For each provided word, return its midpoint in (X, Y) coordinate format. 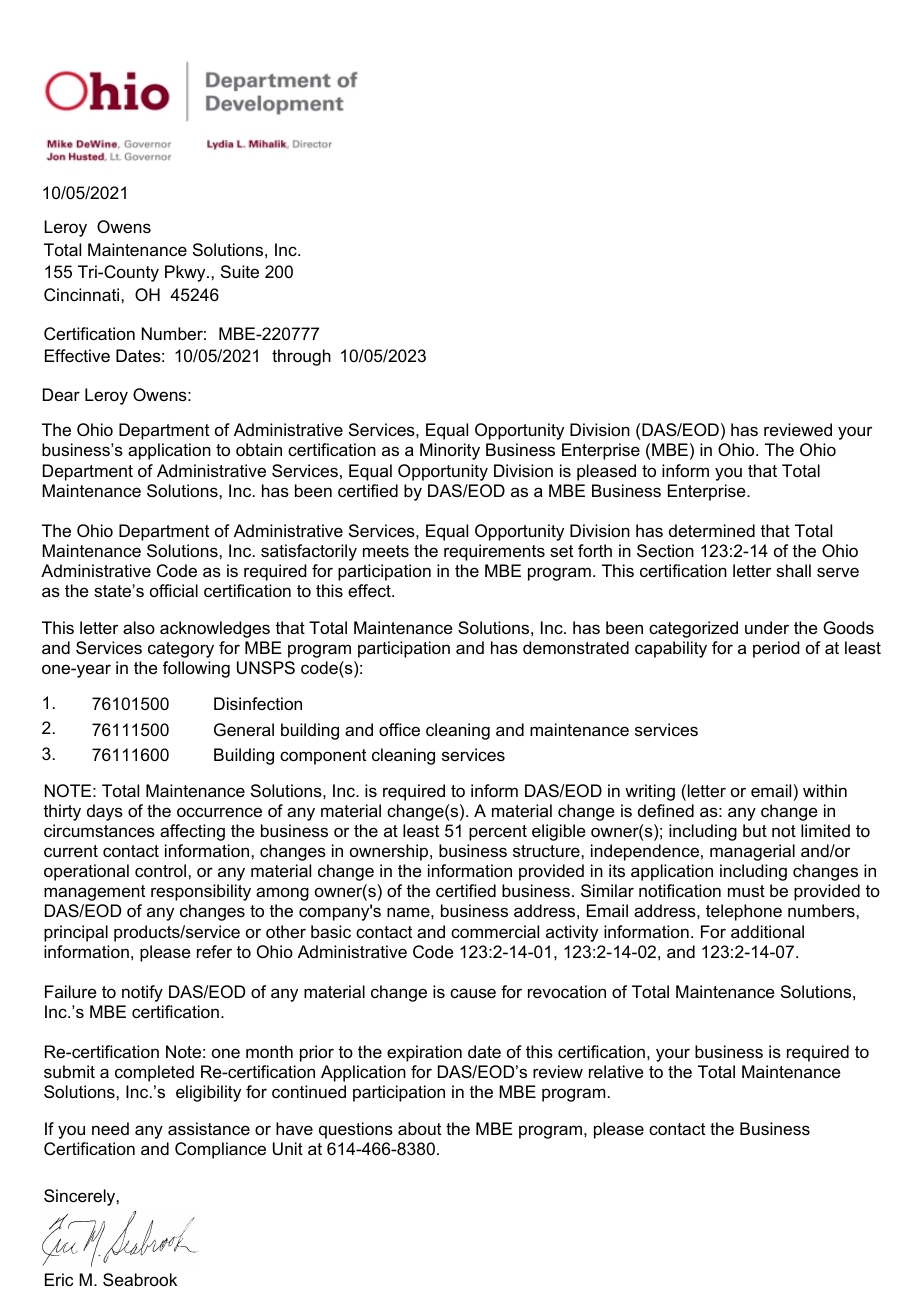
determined (712, 530)
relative (616, 1071)
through (301, 357)
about (419, 1128)
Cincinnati (81, 294)
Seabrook (140, 1279)
